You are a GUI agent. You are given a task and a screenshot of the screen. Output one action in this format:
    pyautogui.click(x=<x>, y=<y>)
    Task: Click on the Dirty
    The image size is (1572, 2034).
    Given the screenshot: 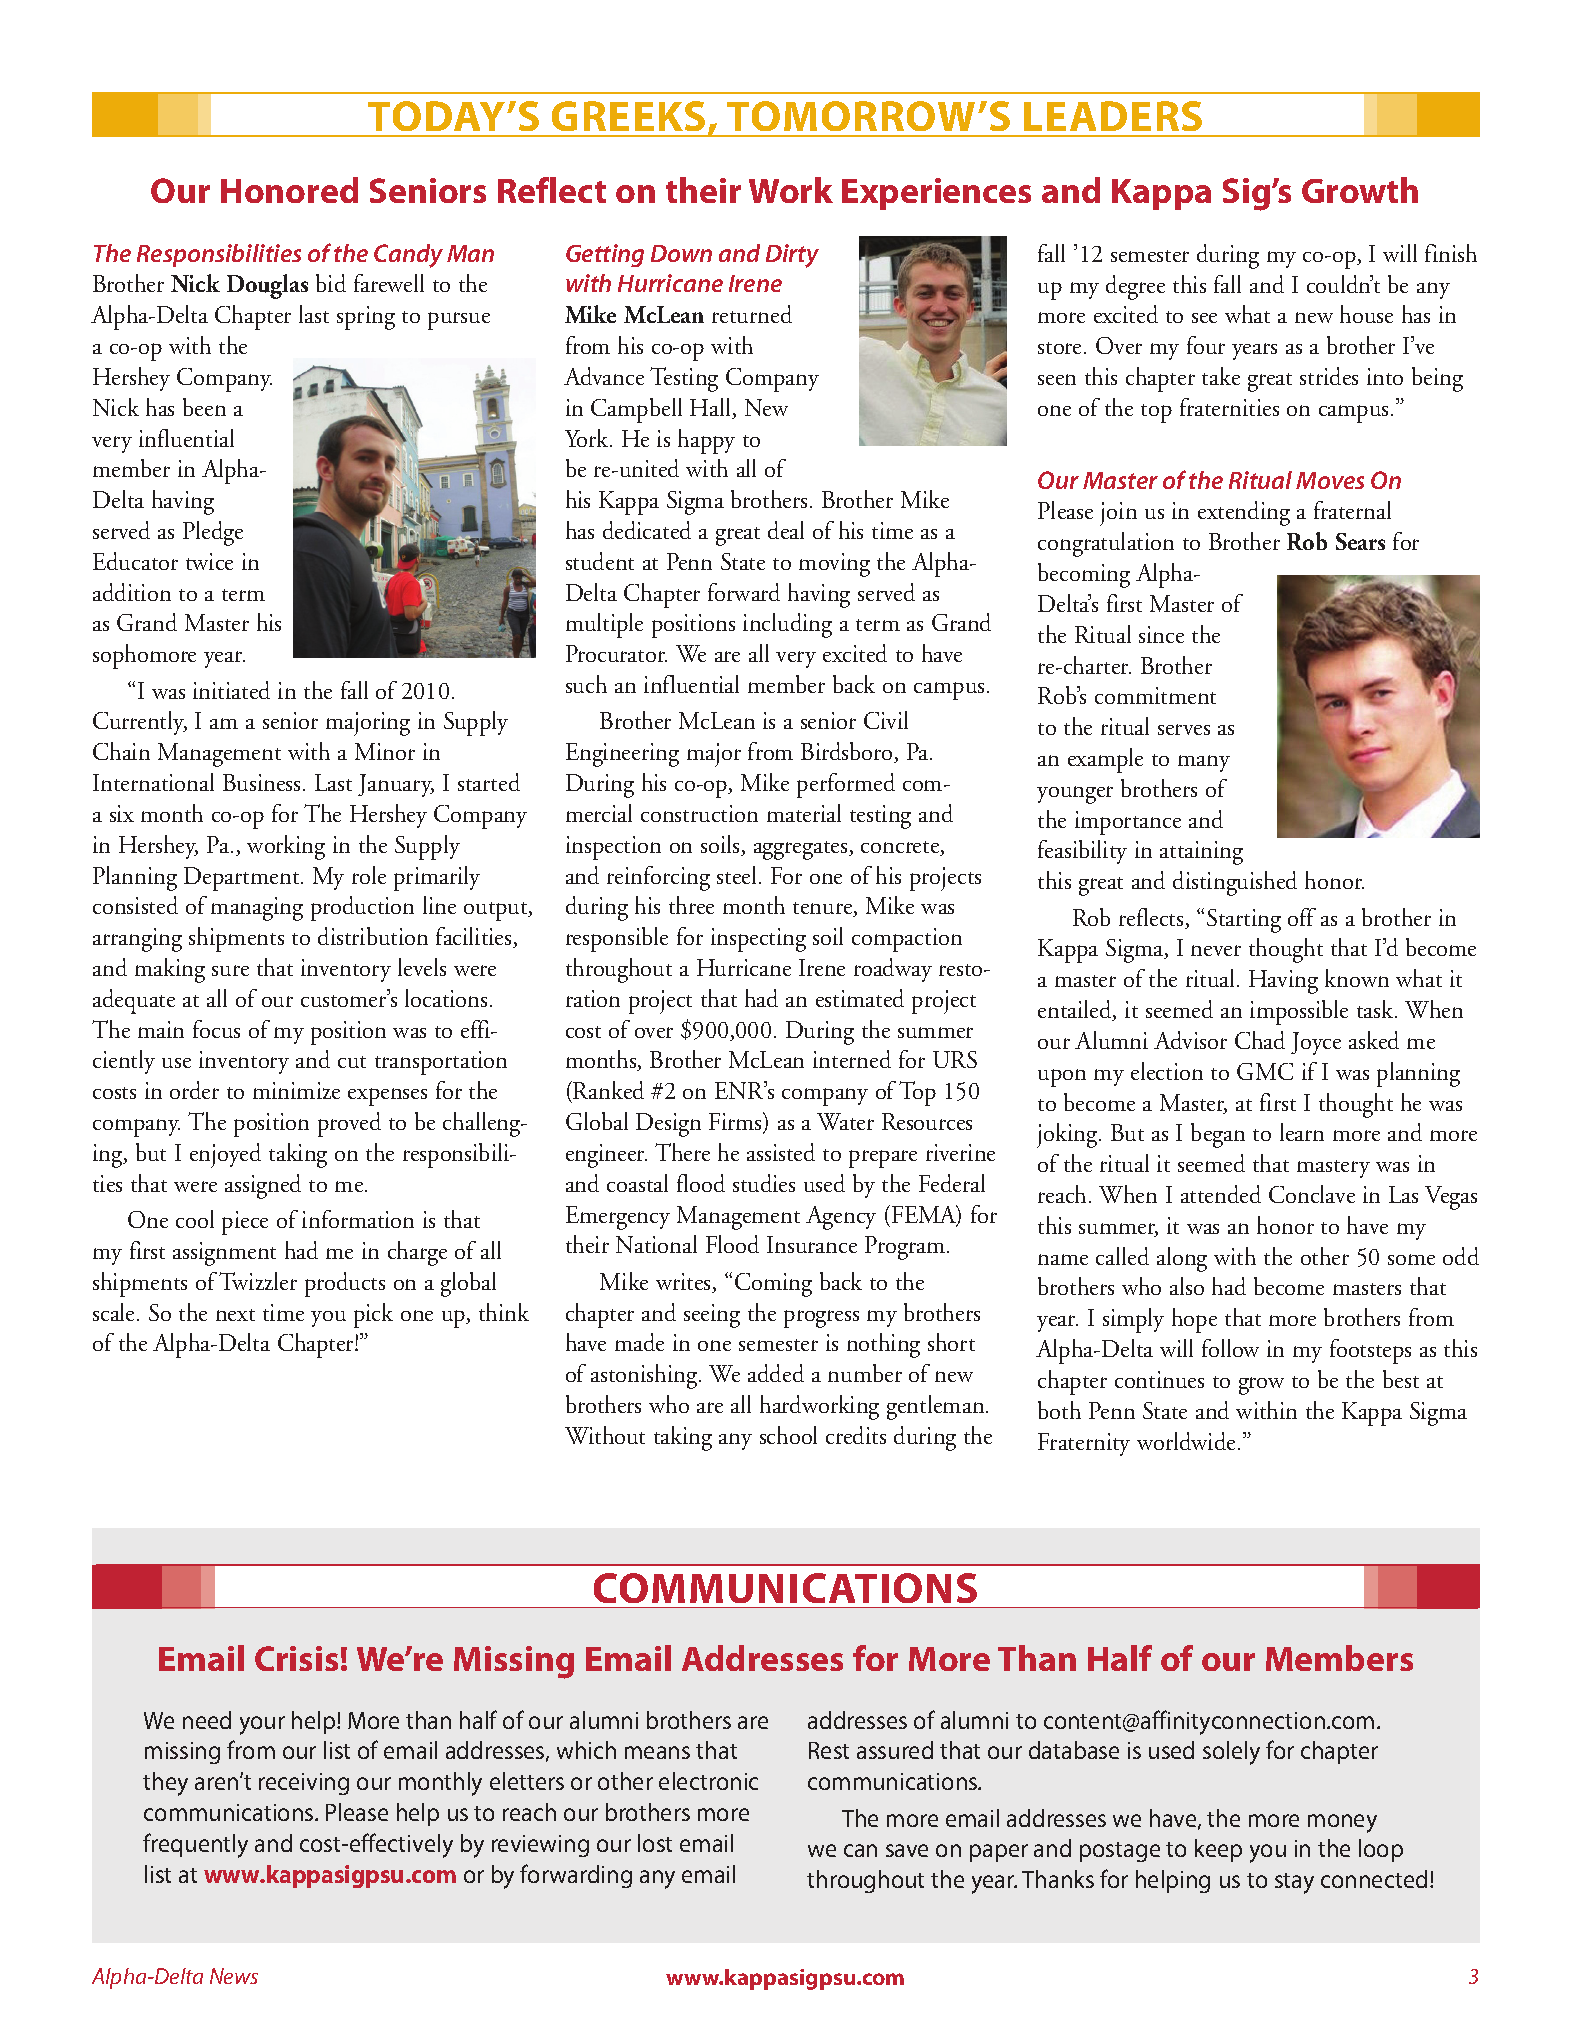 What is the action you would take?
    pyautogui.click(x=792, y=256)
